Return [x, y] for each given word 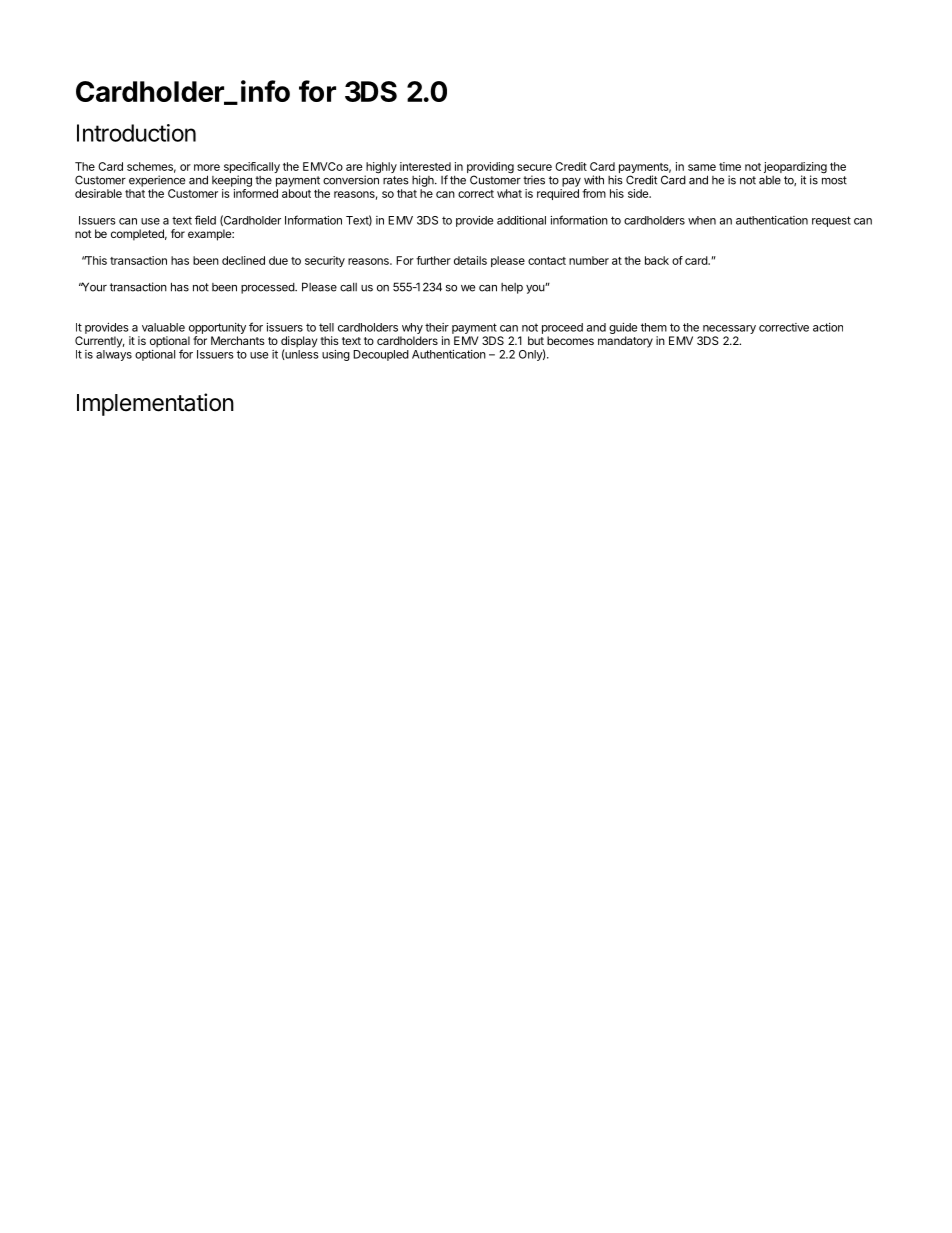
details [470, 260]
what [509, 193]
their [437, 327]
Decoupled [381, 355]
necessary [729, 329]
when [702, 220]
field [205, 220]
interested [425, 166]
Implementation [155, 404]
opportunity [217, 328]
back [657, 260]
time [730, 166]
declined [243, 260]
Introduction [136, 133]
